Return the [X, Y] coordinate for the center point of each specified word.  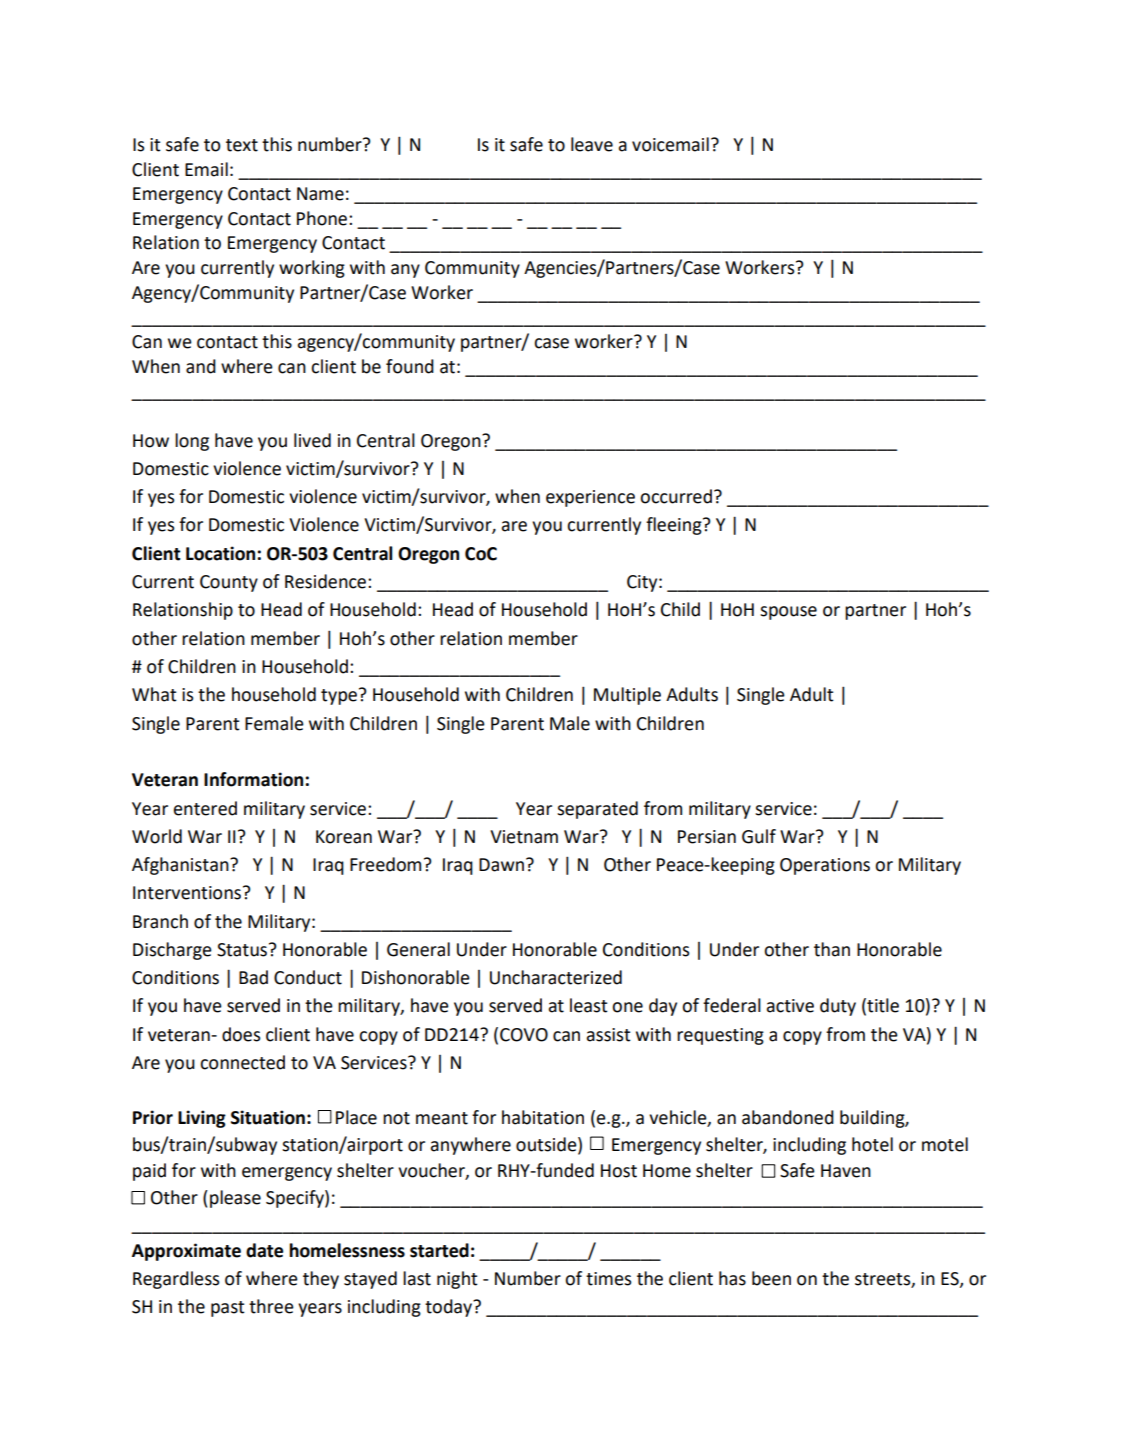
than [832, 949]
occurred [676, 496]
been [771, 1278]
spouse [788, 613]
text [242, 145]
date [264, 1250]
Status [242, 950]
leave [592, 144]
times [608, 1279]
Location [220, 553]
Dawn [503, 865]
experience [590, 498]
